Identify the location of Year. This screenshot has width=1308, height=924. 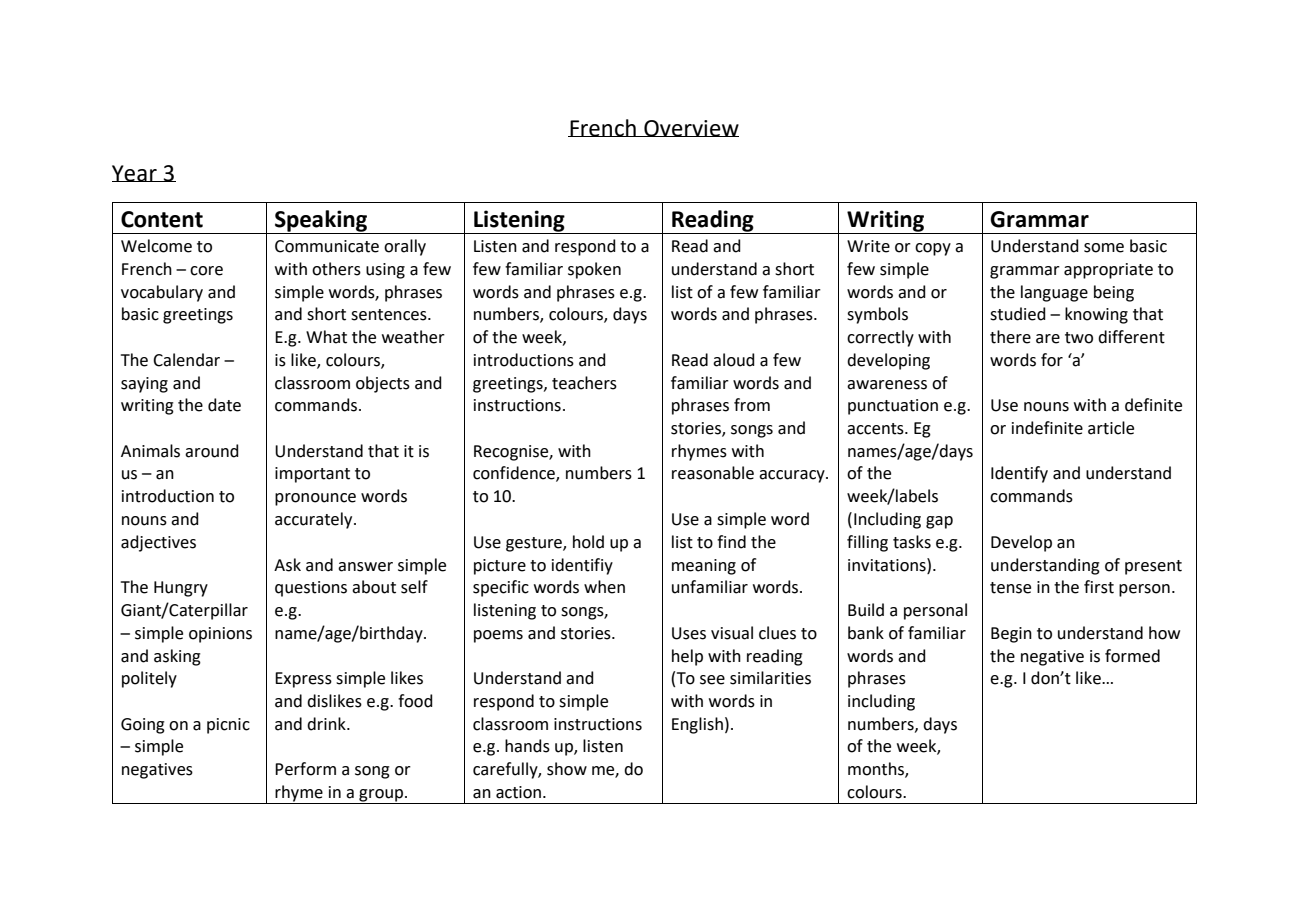
(135, 173).
